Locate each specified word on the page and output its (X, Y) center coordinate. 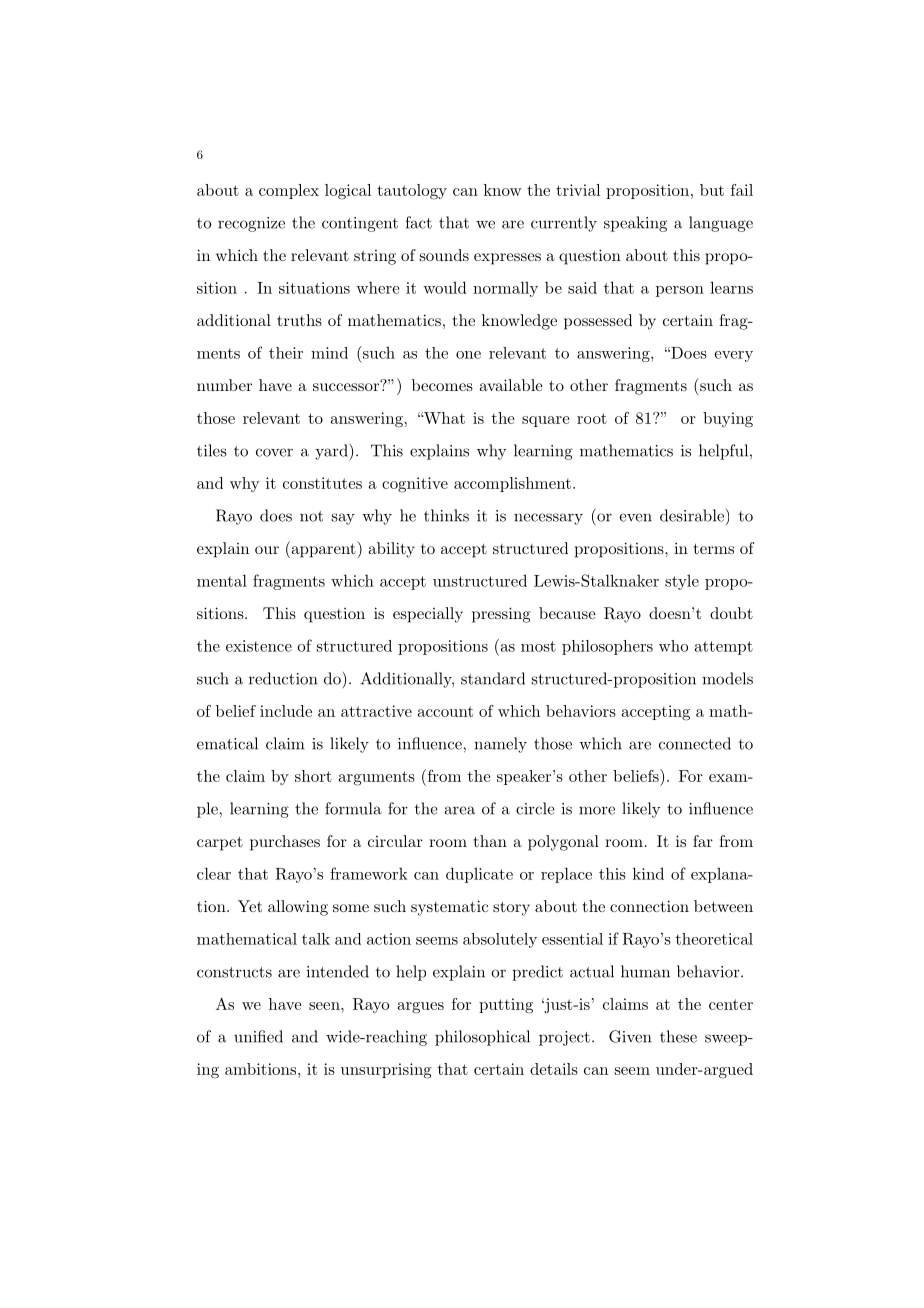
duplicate (479, 875)
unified (258, 1036)
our (267, 550)
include (286, 711)
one (468, 355)
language (721, 224)
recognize (251, 224)
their (286, 353)
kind (648, 873)
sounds (444, 255)
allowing (298, 908)
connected (695, 743)
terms (714, 548)
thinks (446, 515)
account (445, 711)
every (733, 356)
